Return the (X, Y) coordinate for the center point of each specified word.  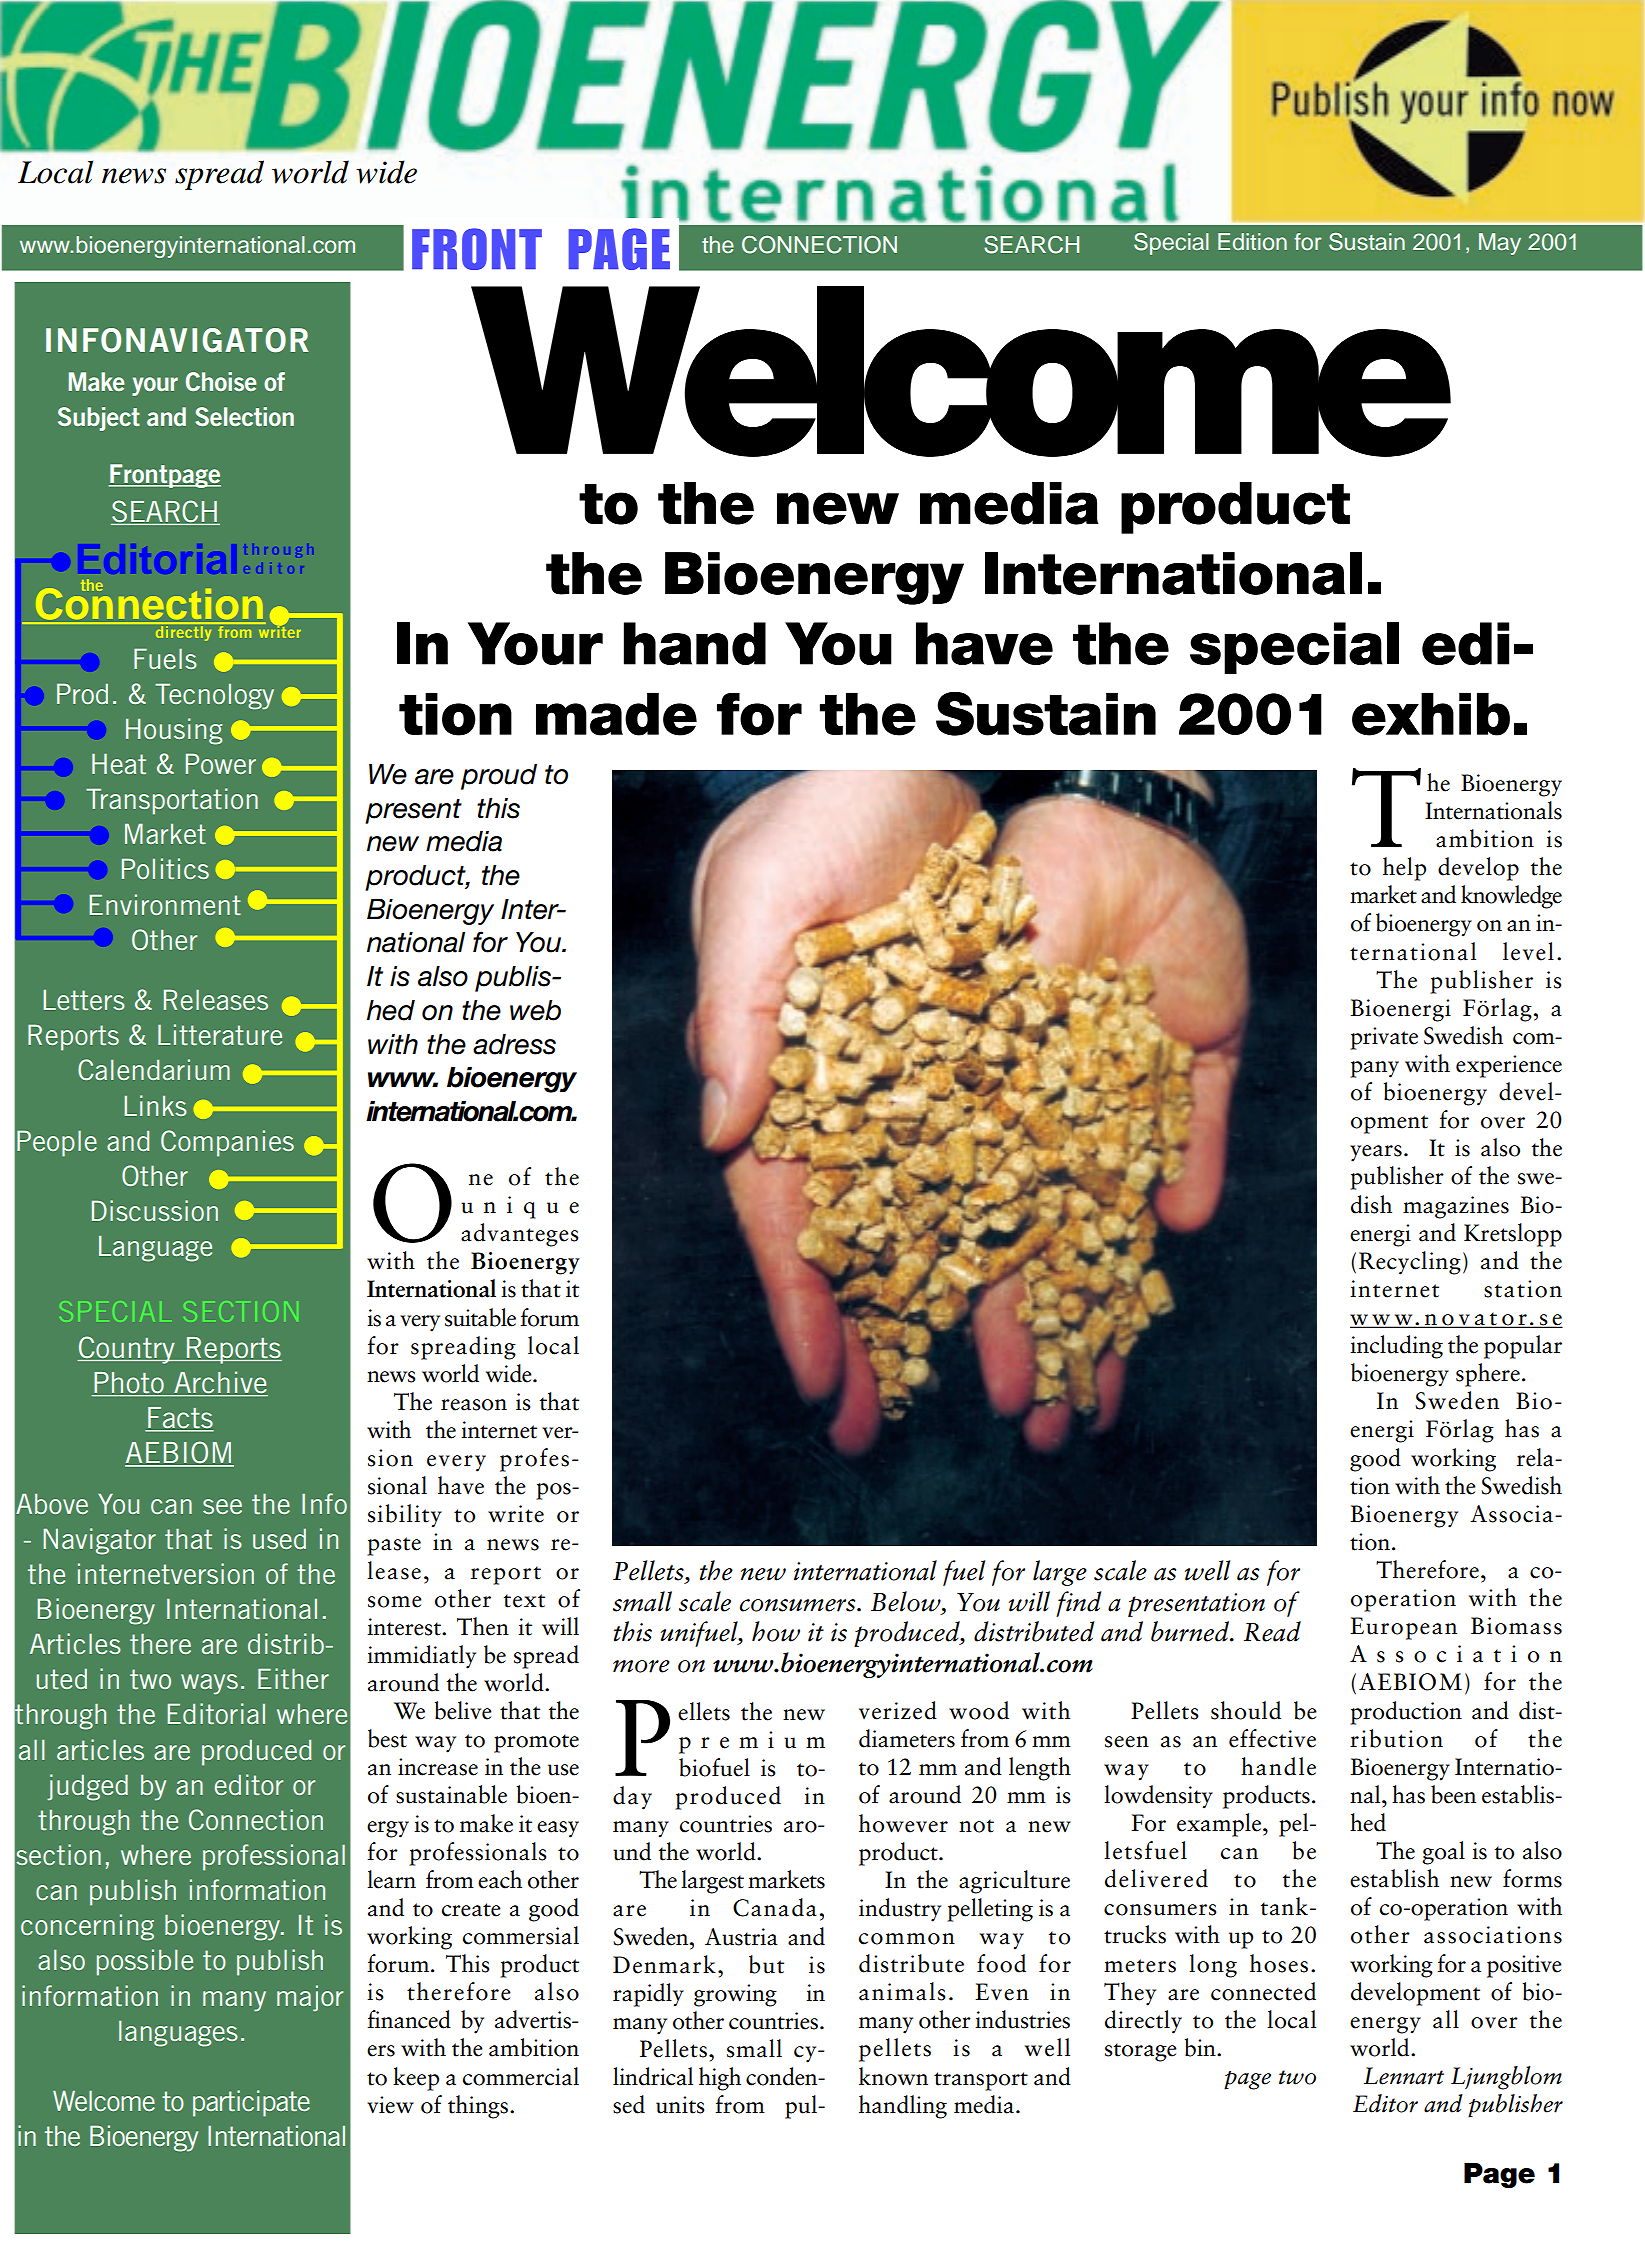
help (1404, 869)
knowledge (1511, 897)
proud (499, 777)
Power (221, 763)
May (1500, 244)
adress (514, 1044)
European (1403, 1628)
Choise (221, 381)
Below (907, 1601)
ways (209, 1684)
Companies (227, 1143)
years (1376, 1153)
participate (251, 2103)
